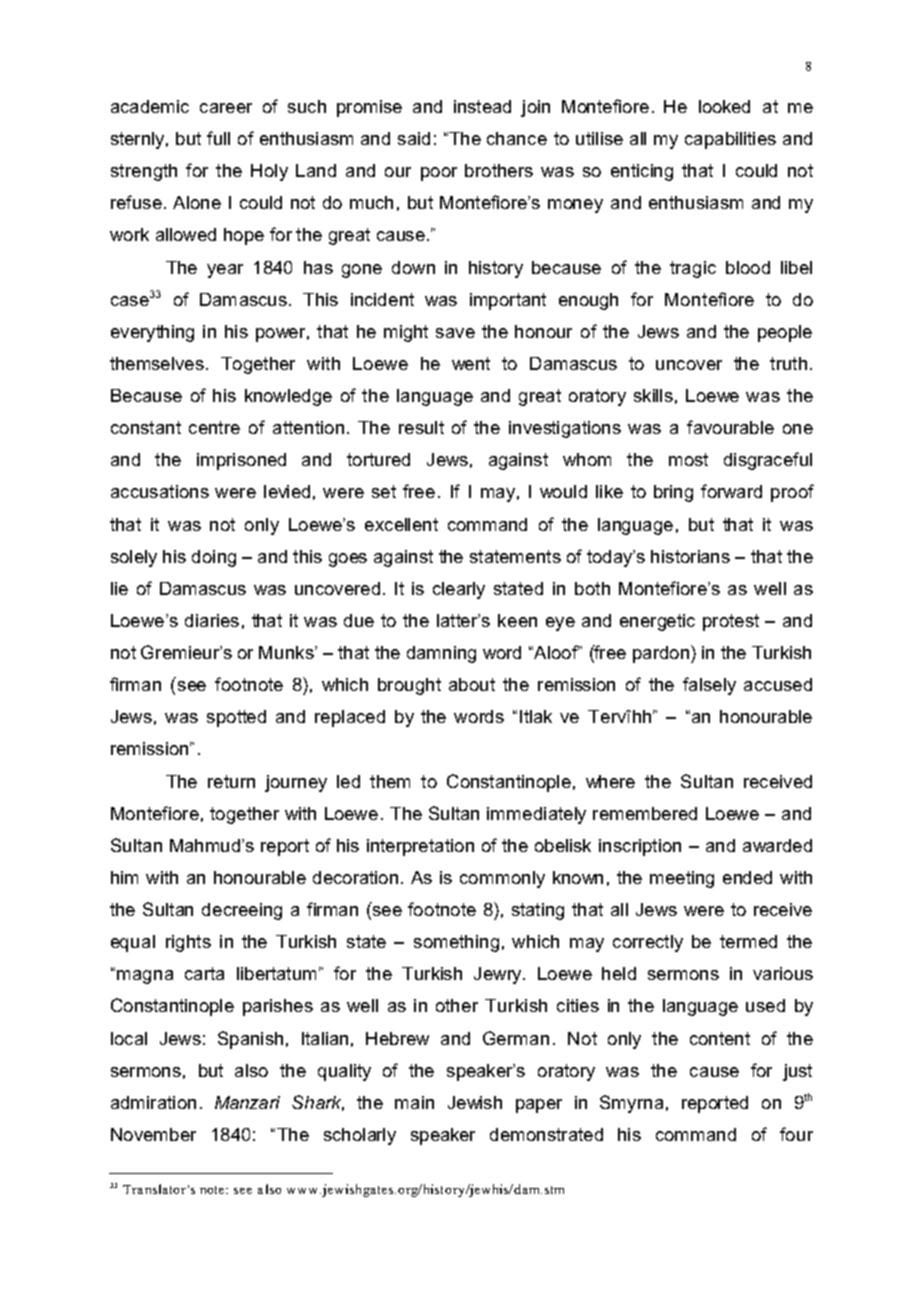 The width and height of the screenshot is (924, 1307). Describe the element at coordinates (688, 459) in the screenshot. I see `most` at that location.
